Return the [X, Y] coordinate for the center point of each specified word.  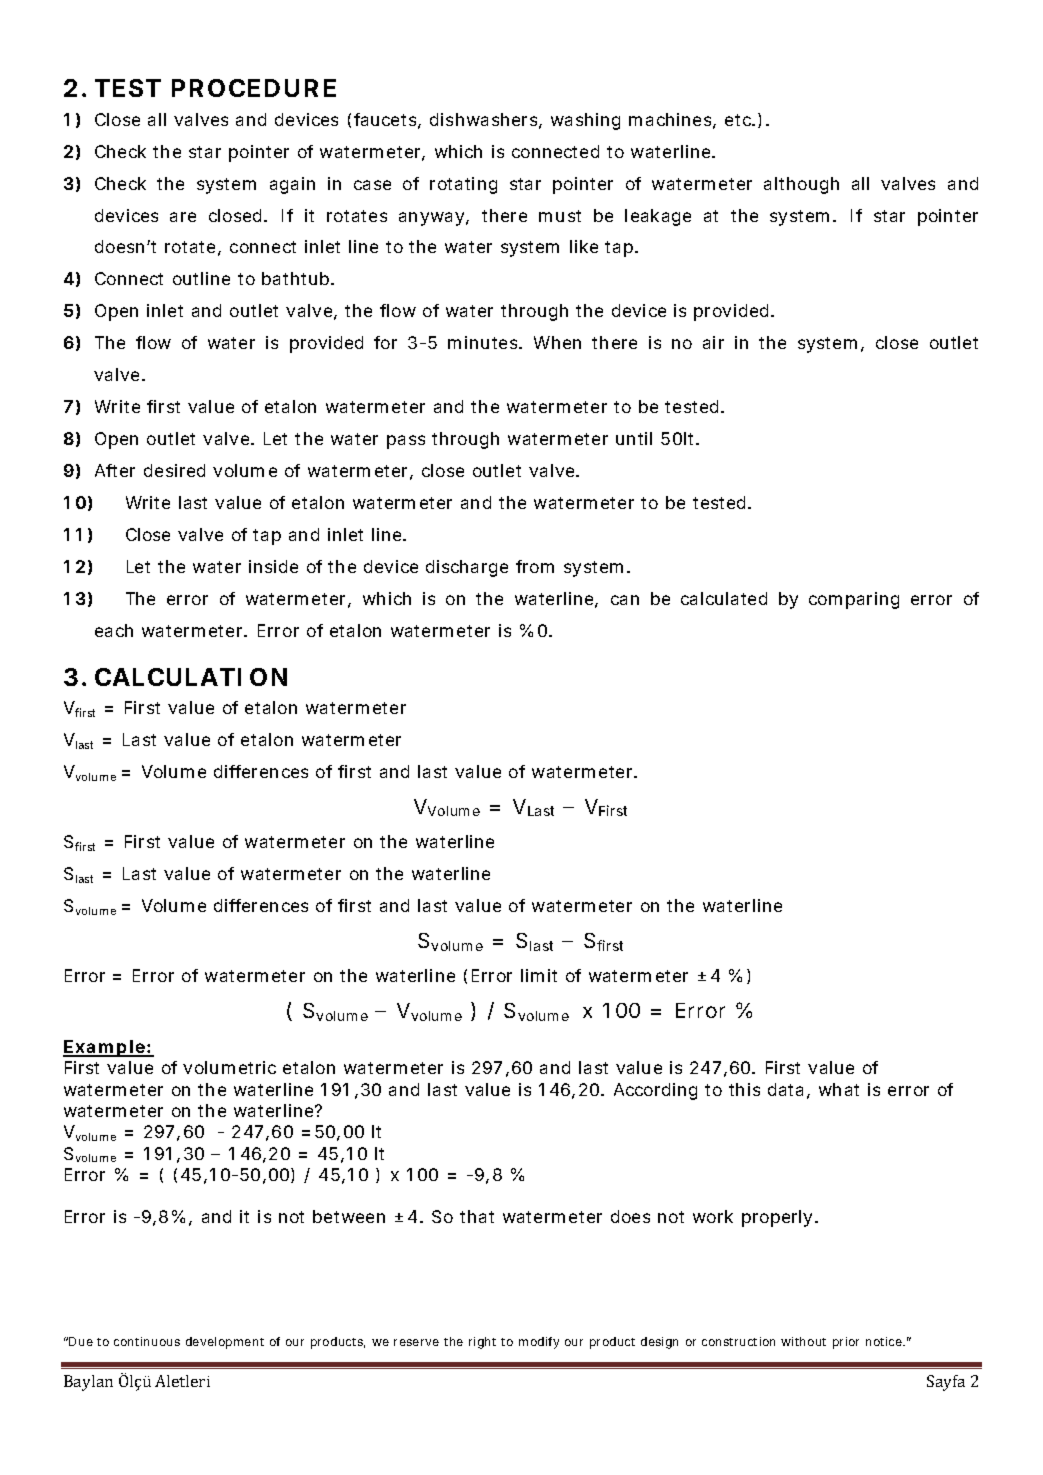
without [803, 1341]
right [482, 1343]
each [114, 630]
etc [739, 120]
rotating [463, 185]
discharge [467, 568]
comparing [854, 600]
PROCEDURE [254, 88]
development [225, 1343]
